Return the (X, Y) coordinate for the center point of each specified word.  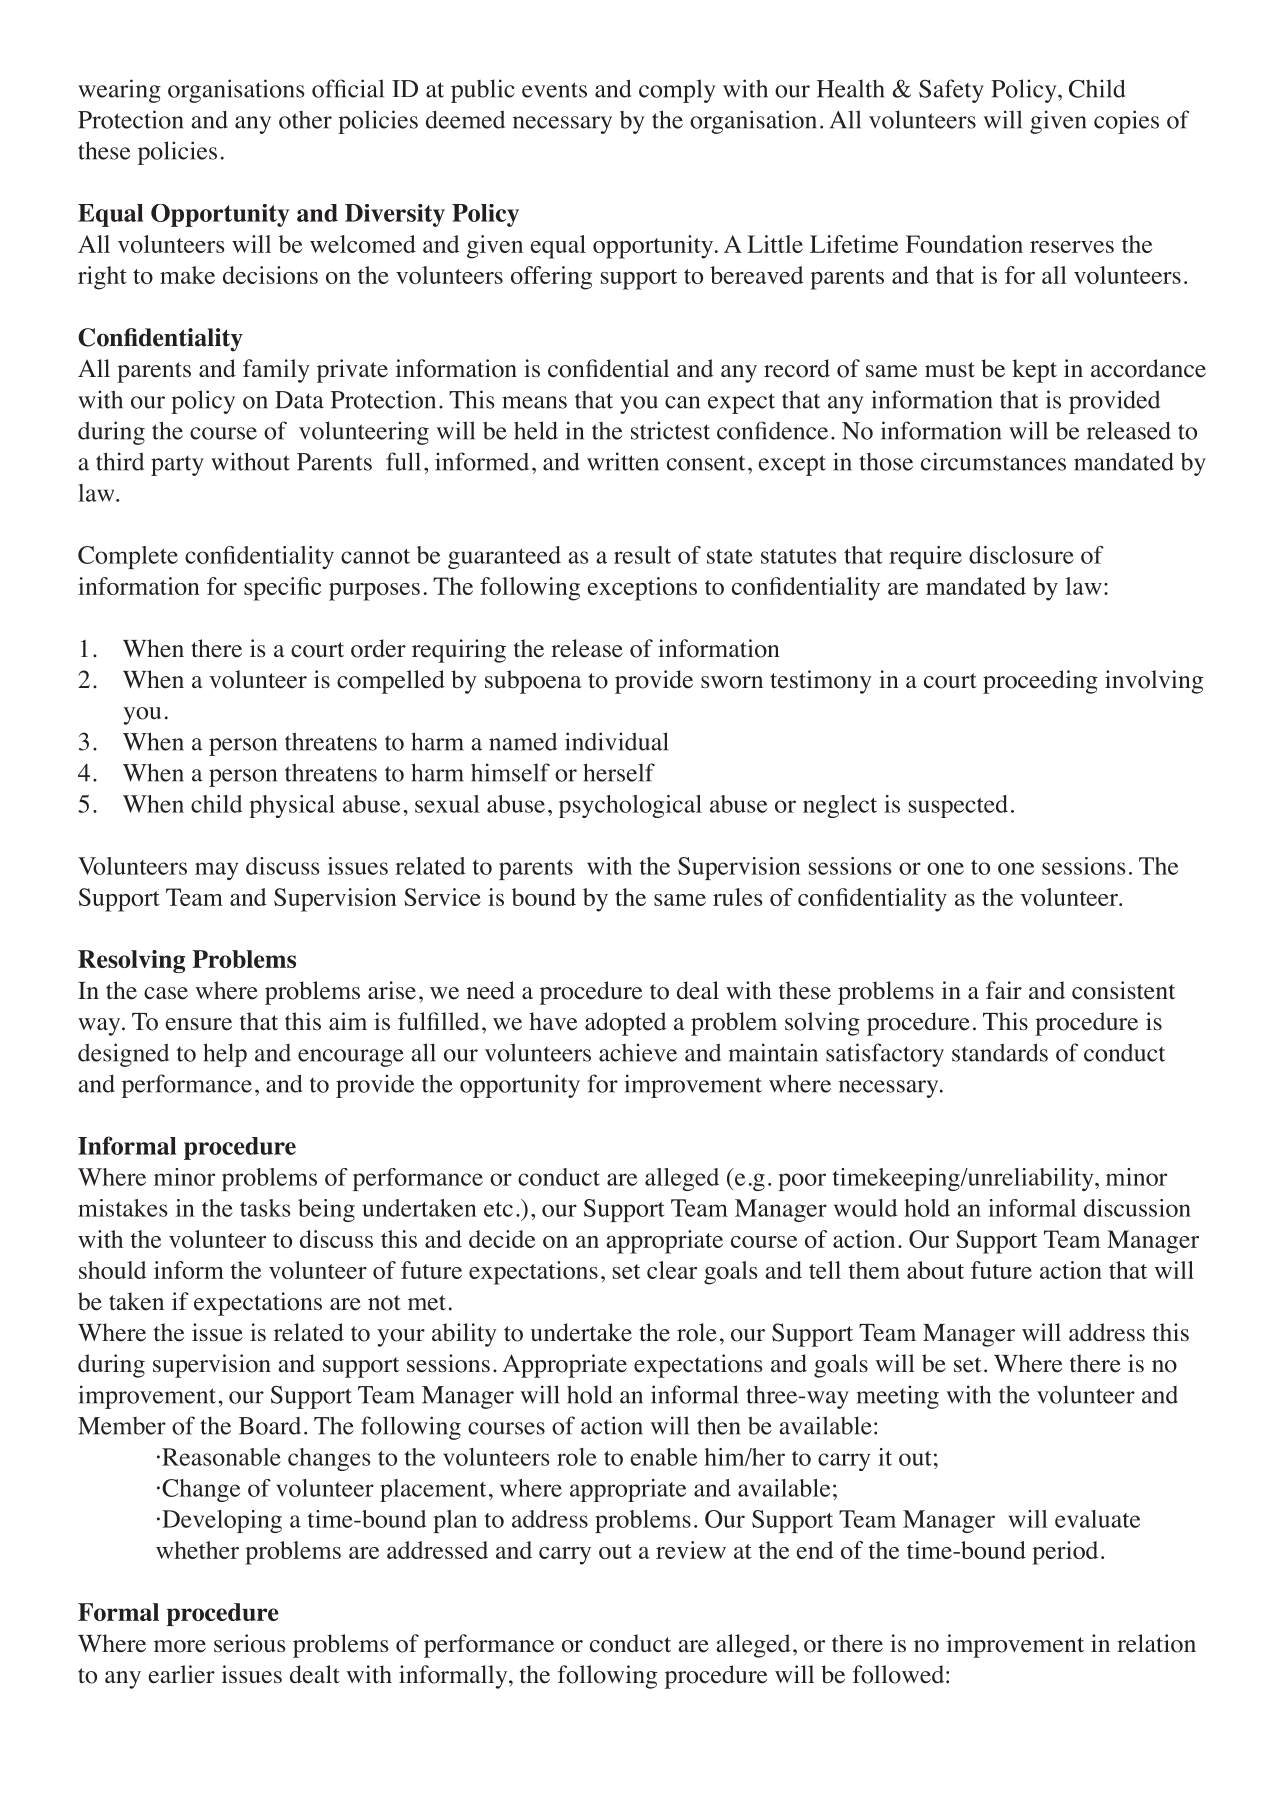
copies (1126, 122)
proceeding (1040, 682)
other (305, 120)
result (642, 555)
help (225, 1055)
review (691, 1550)
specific (282, 589)
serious (249, 1643)
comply (677, 91)
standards (1000, 1052)
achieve (638, 1052)
